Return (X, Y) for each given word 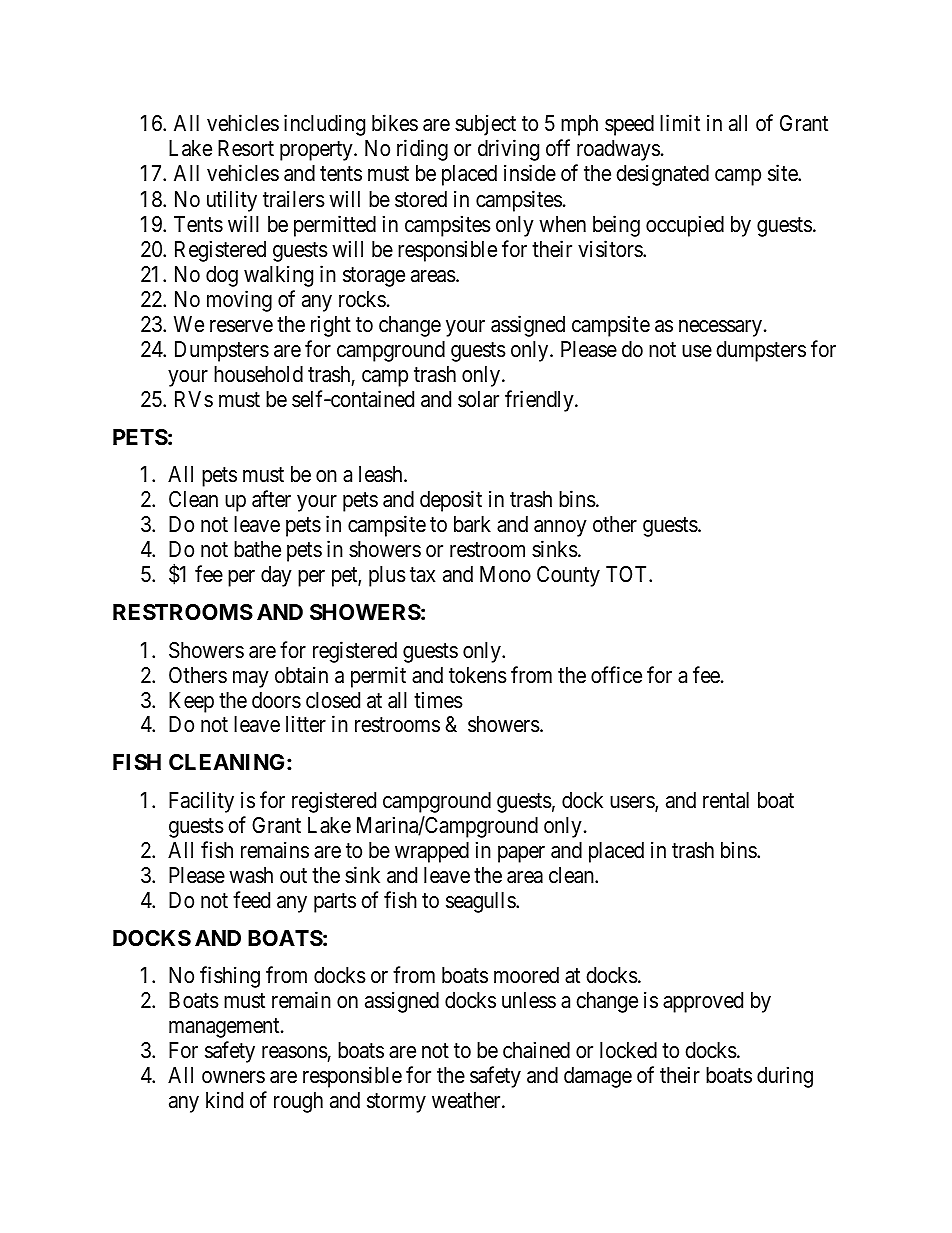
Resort (246, 148)
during (785, 1077)
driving (508, 150)
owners (233, 1077)
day (276, 576)
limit (680, 123)
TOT (628, 574)
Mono (505, 574)
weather (467, 1100)
